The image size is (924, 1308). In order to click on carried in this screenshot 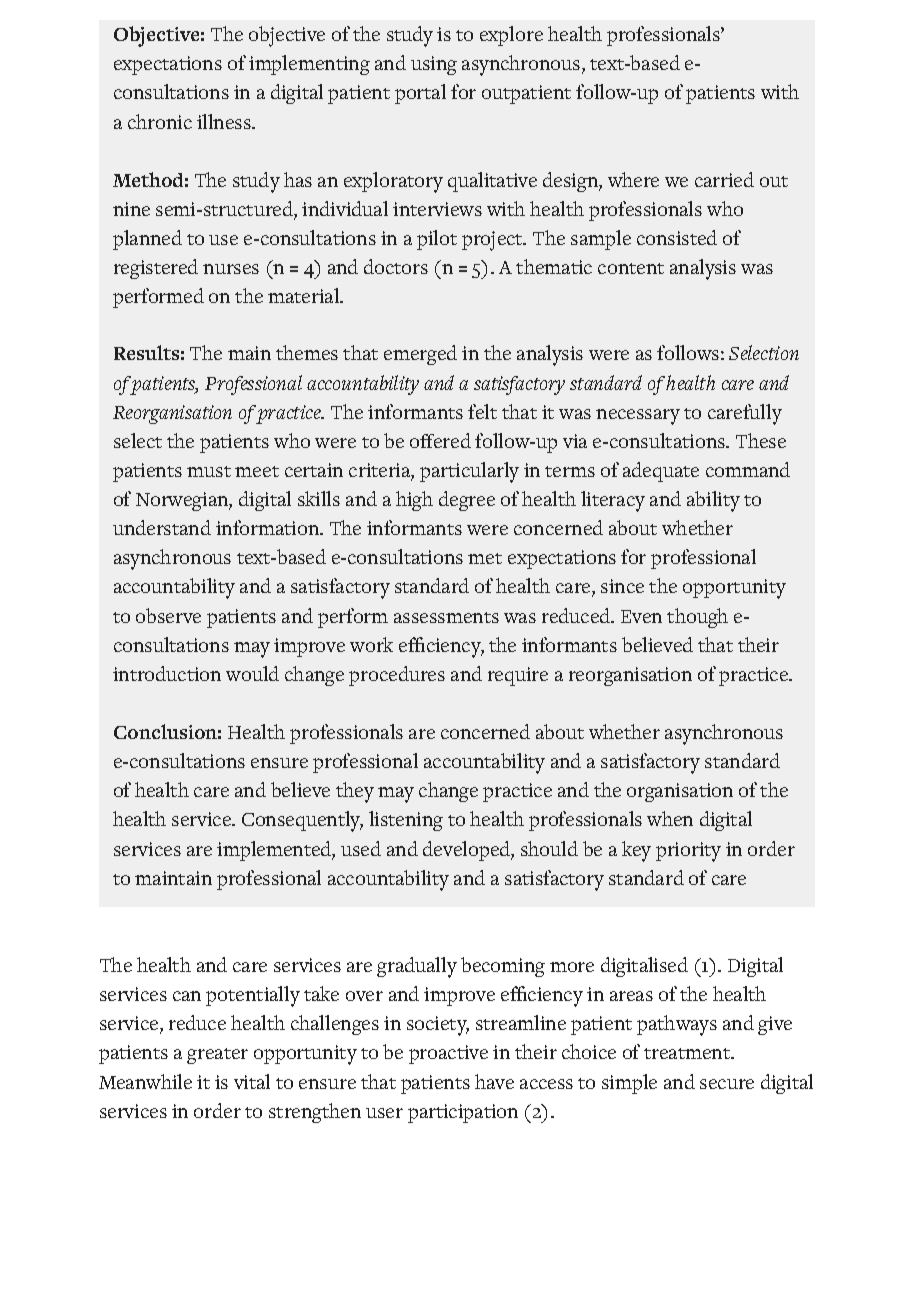, I will do `click(724, 179)`.
